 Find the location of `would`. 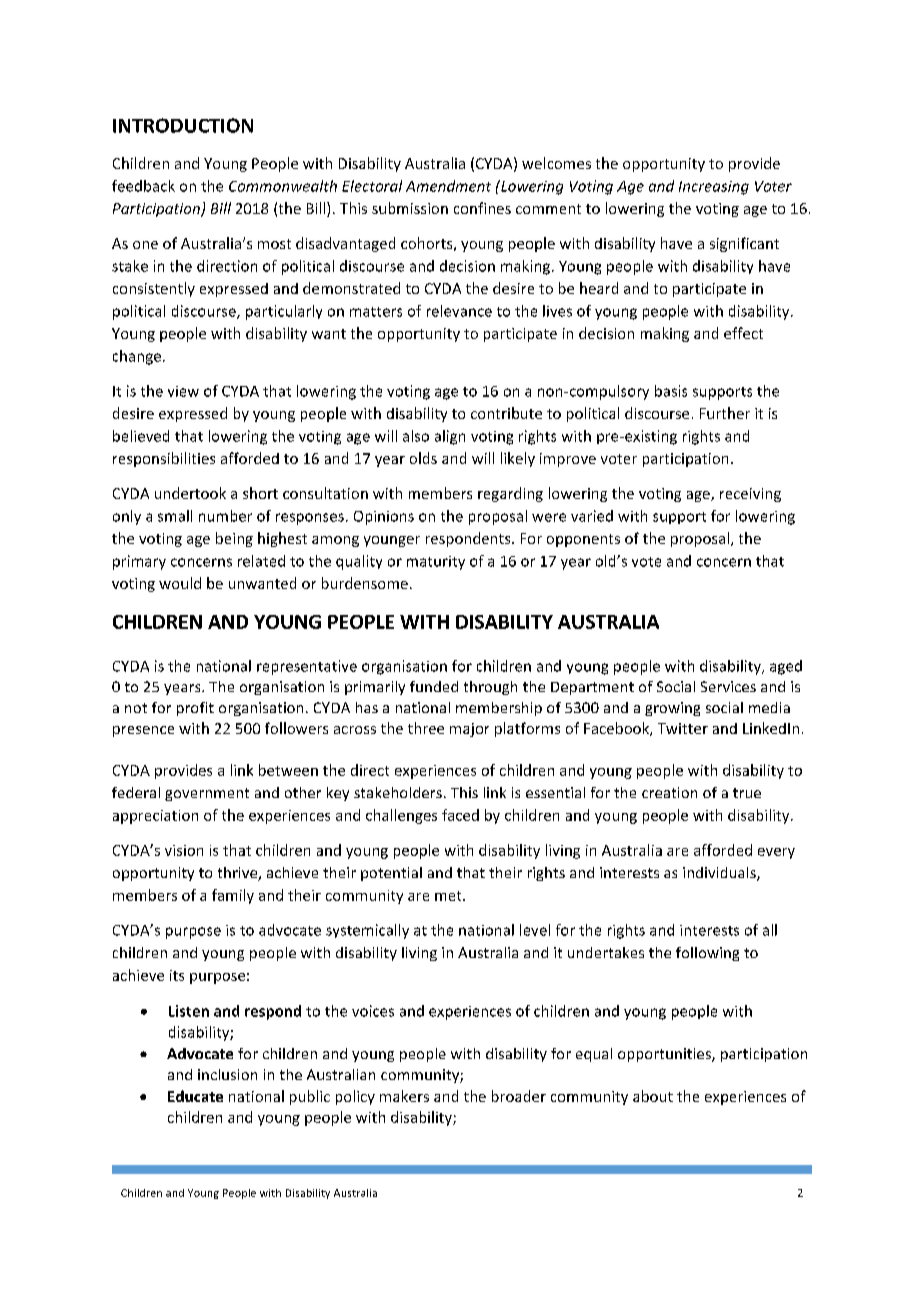

would is located at coordinates (180, 583).
